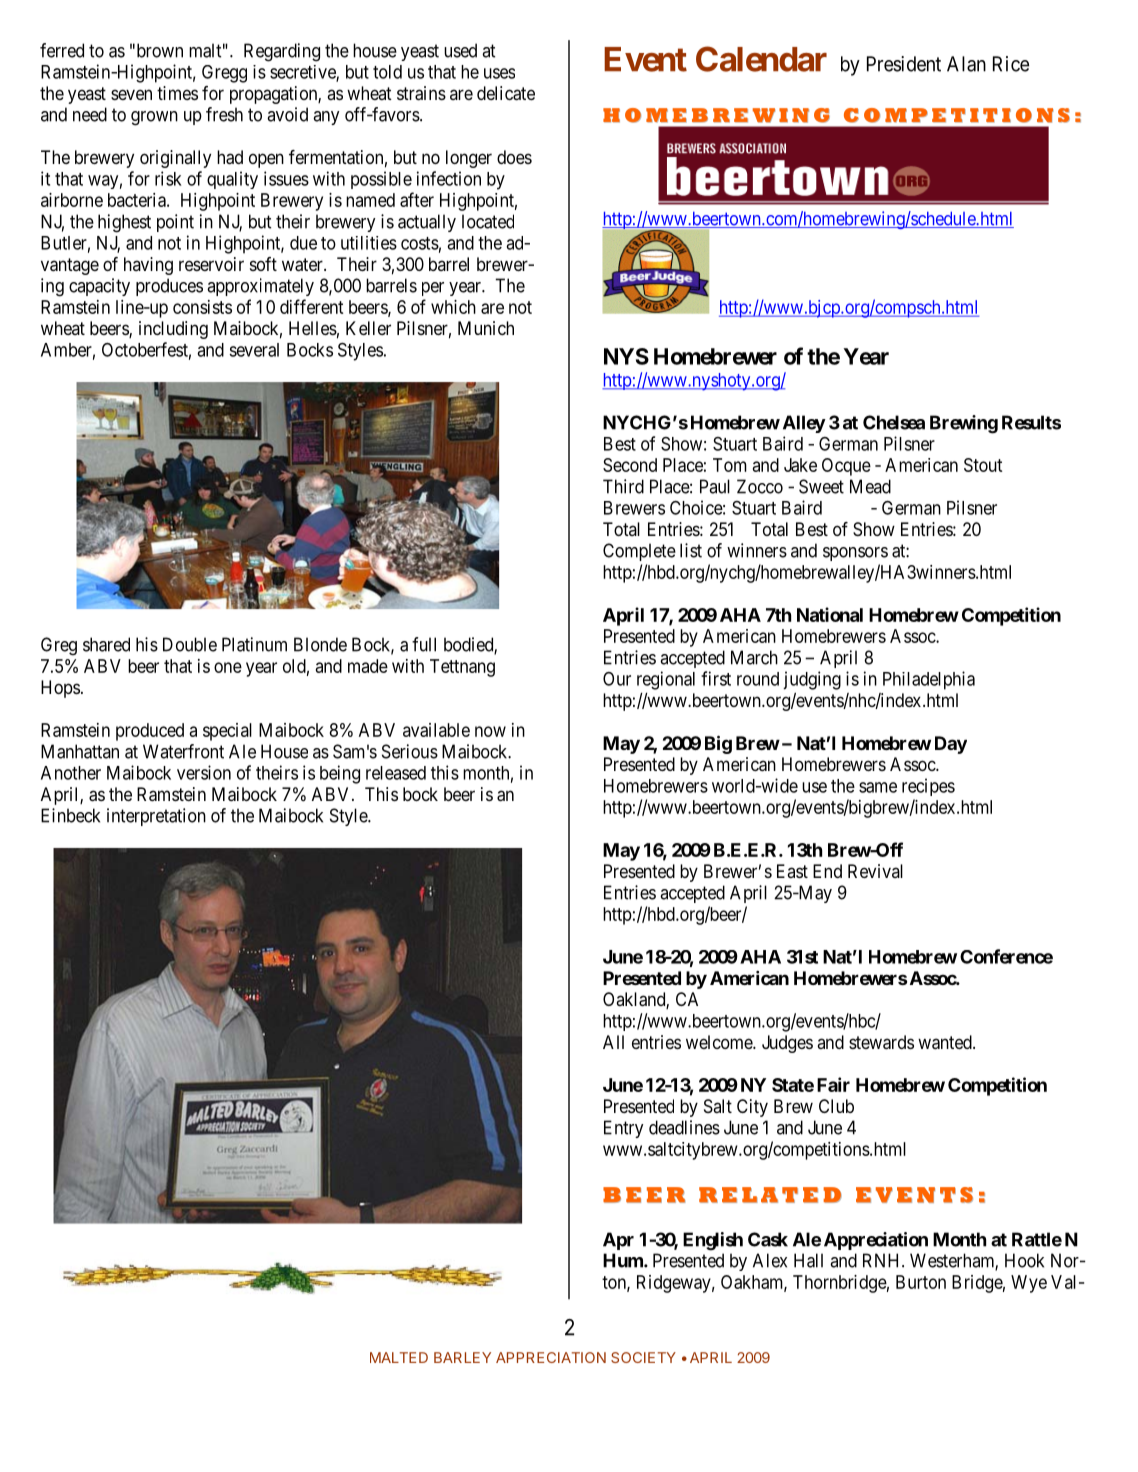  I want to click on Munich, so click(486, 328).
